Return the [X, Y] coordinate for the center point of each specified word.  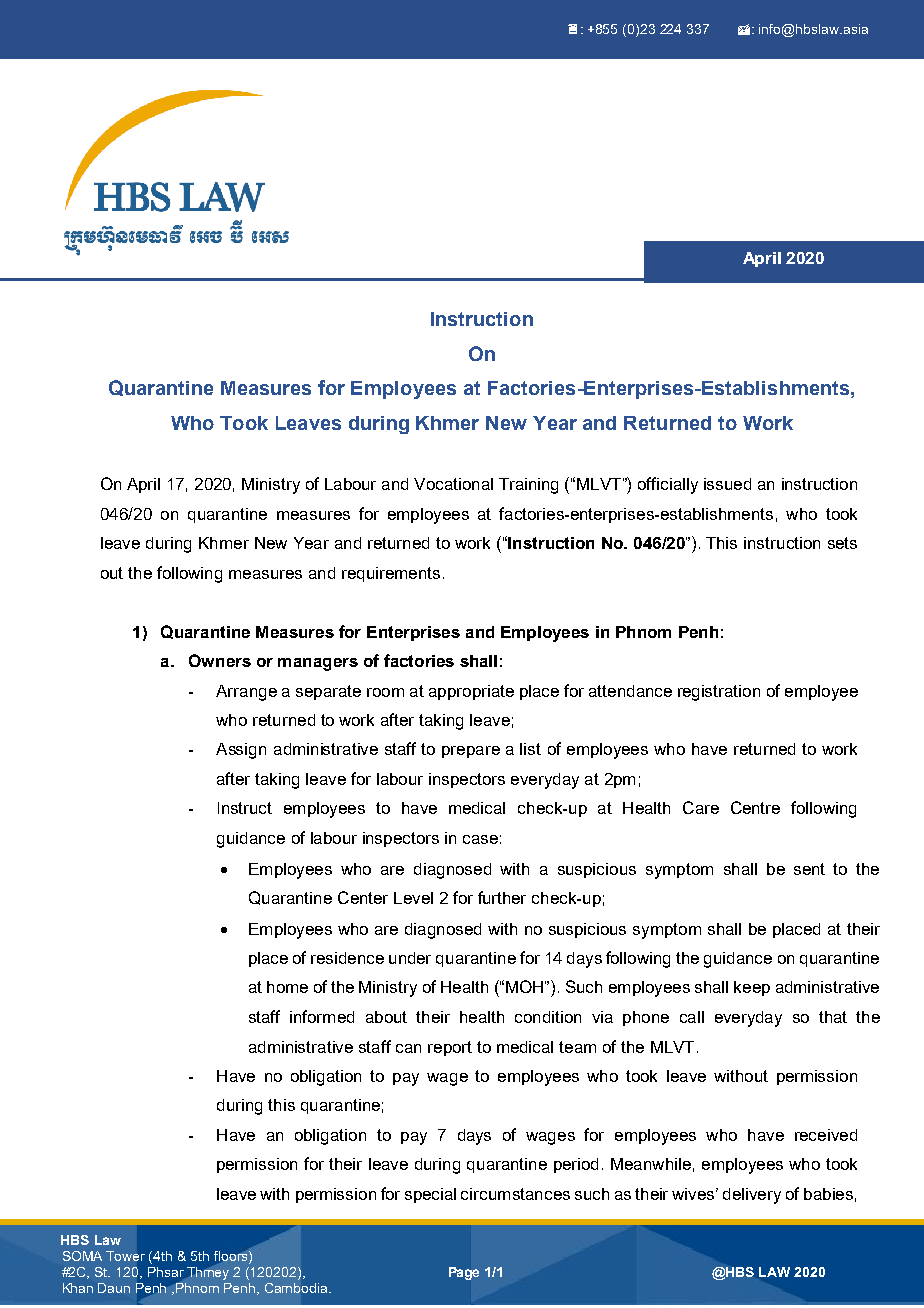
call [692, 1017]
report [450, 1048]
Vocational [453, 484]
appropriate [471, 692]
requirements [391, 574]
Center [363, 897]
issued [727, 484]
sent [809, 869]
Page [464, 1273]
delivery [752, 1196]
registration [719, 693]
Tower [125, 1256]
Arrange [246, 693]
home [287, 987]
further [502, 897]
